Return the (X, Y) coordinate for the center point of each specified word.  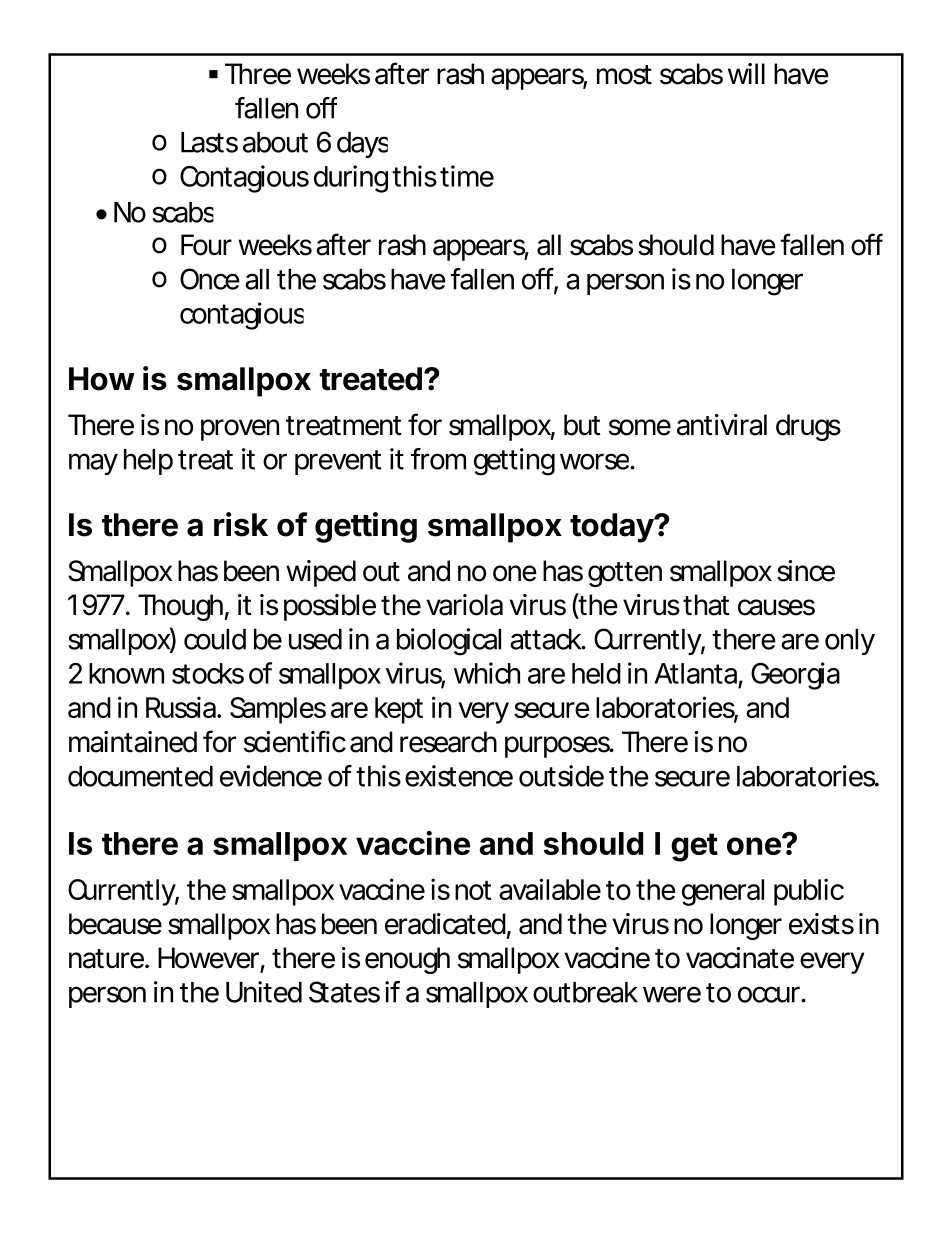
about (275, 142)
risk (241, 524)
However (208, 958)
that (706, 605)
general (723, 892)
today (612, 528)
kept (399, 710)
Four (206, 245)
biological (449, 642)
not (473, 890)
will (746, 73)
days (362, 145)
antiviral (722, 425)
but (582, 425)
